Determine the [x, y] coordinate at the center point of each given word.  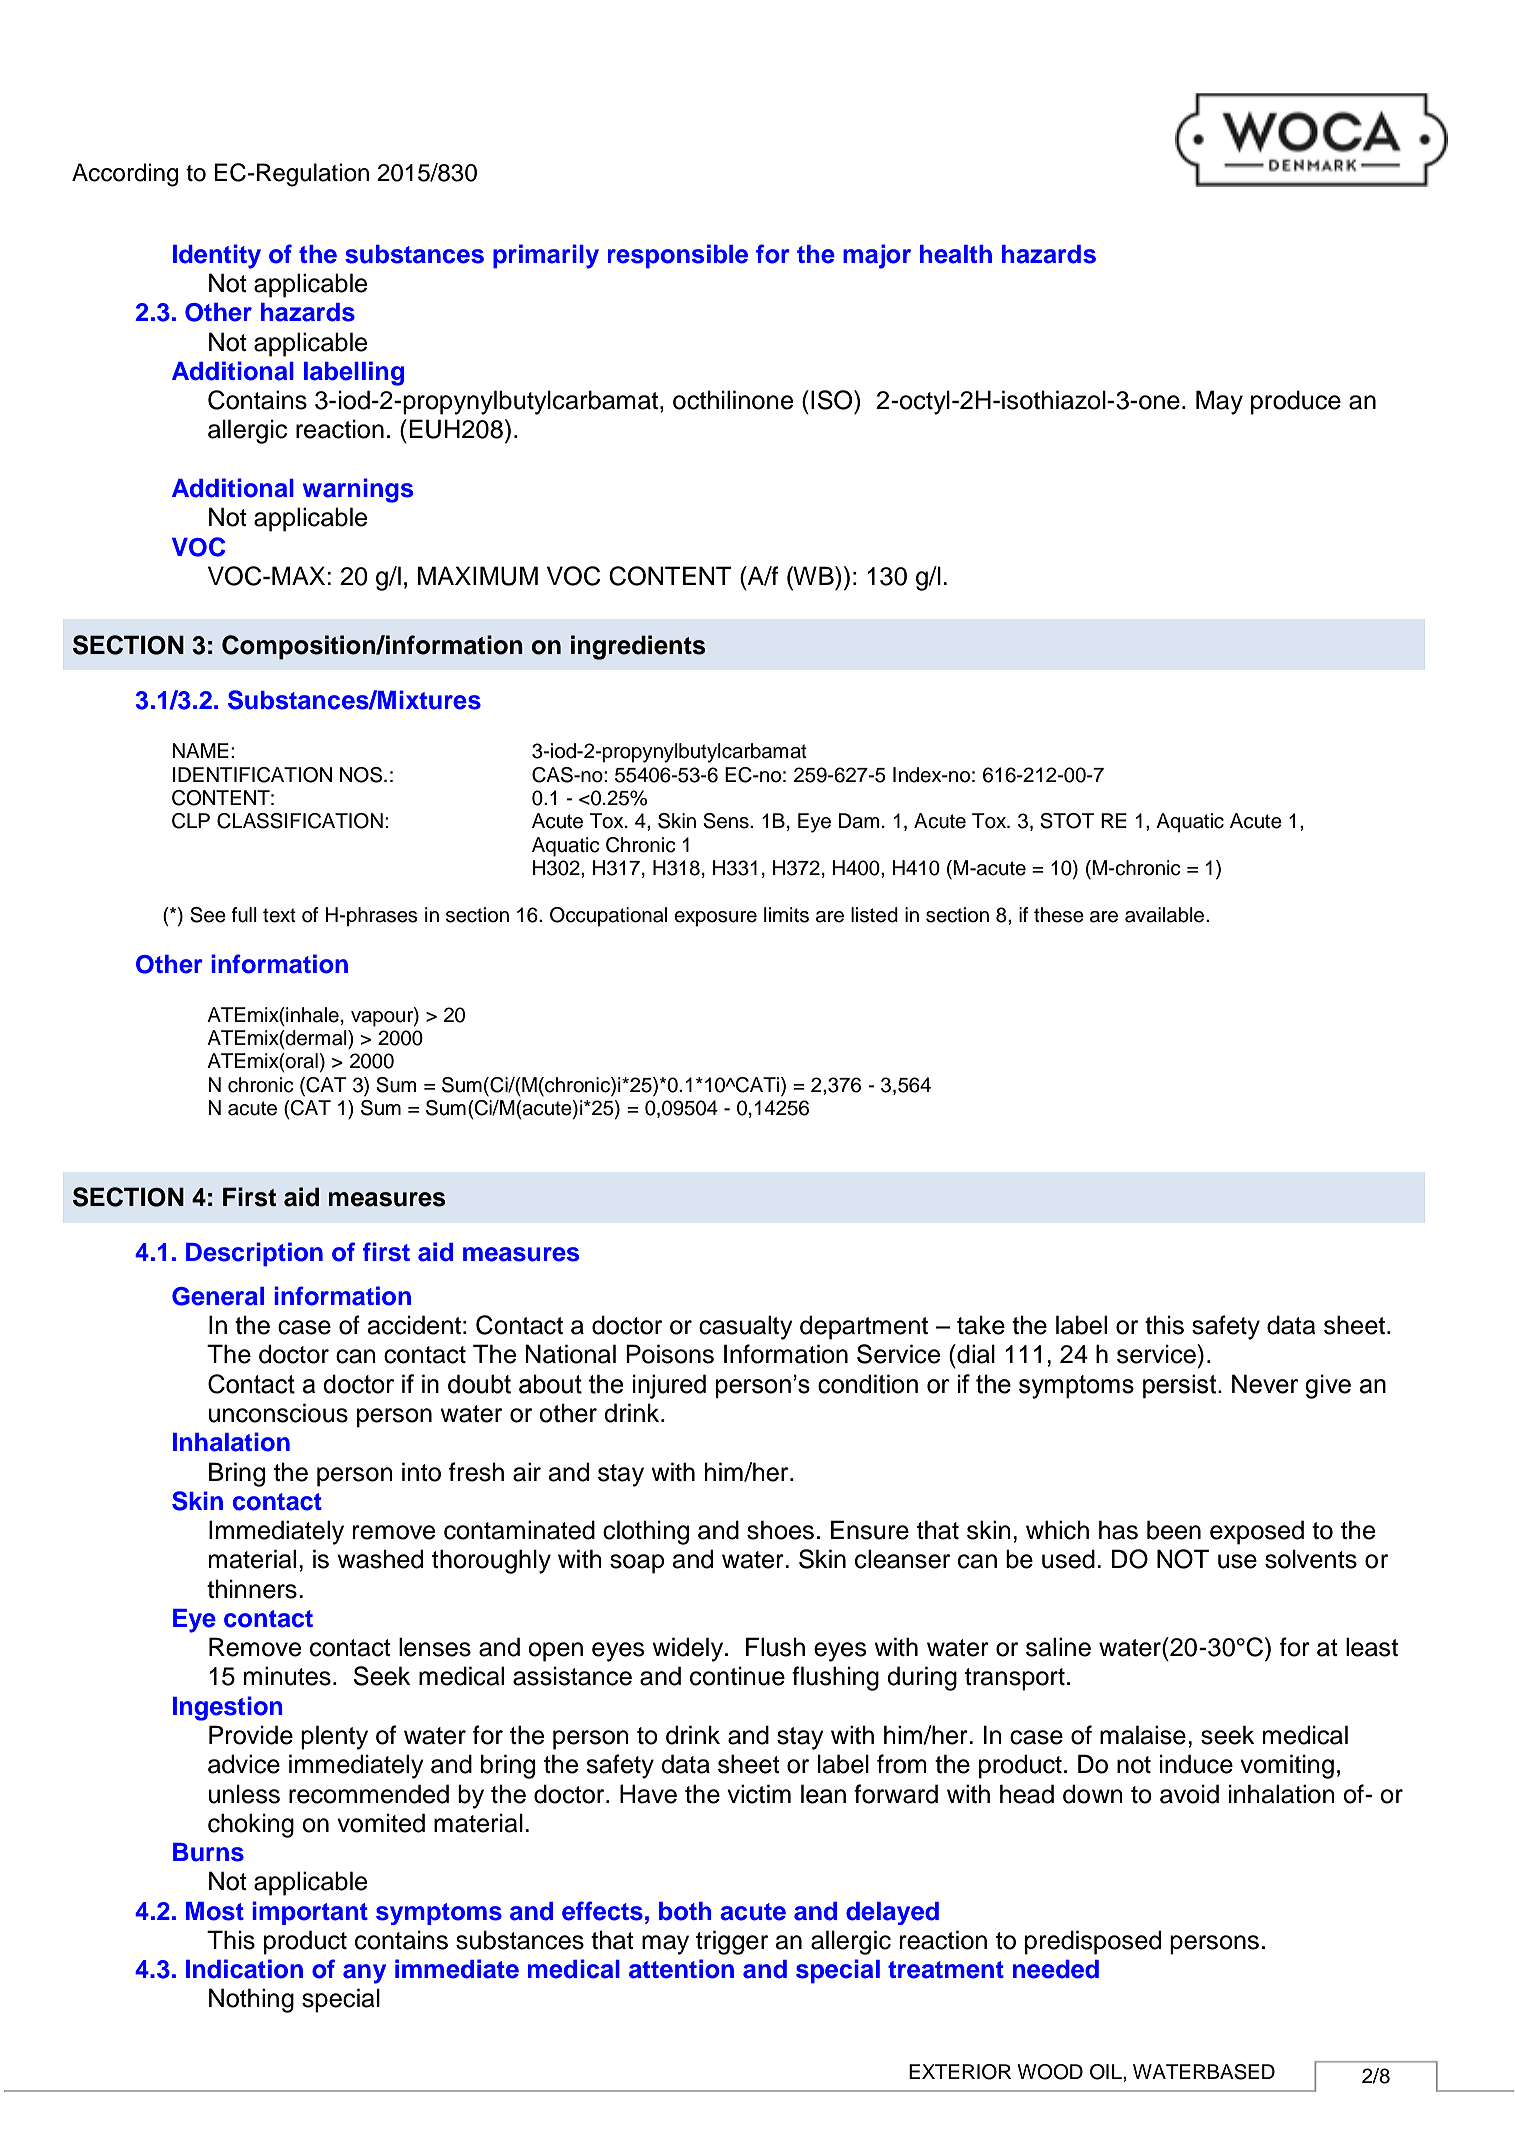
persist [1181, 1386]
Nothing [251, 2000]
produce [1296, 402]
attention [681, 1969]
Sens [727, 821]
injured [669, 1386]
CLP [191, 821]
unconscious [278, 1413]
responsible [678, 256]
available [1166, 915]
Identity [217, 256]
